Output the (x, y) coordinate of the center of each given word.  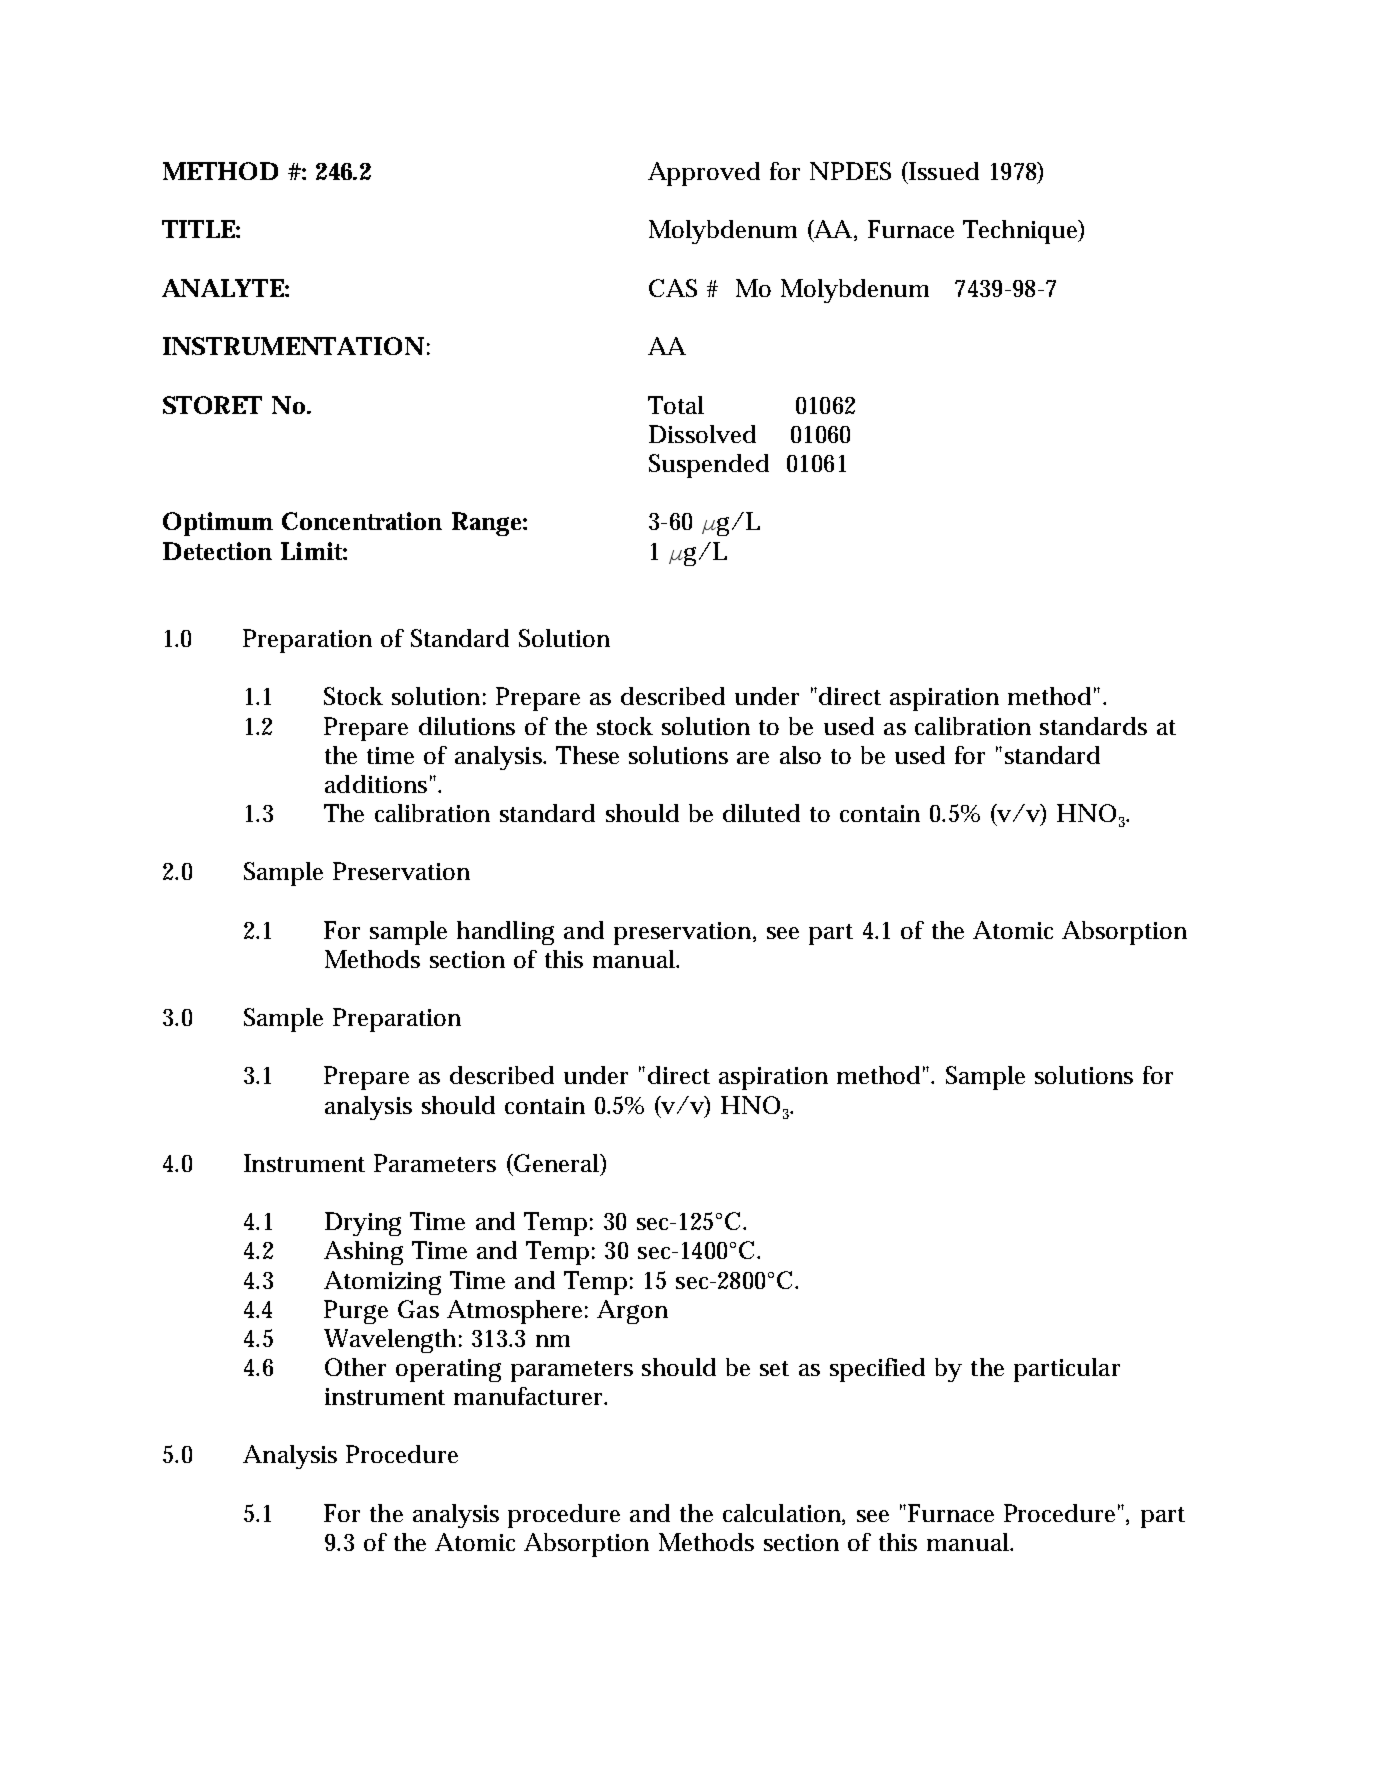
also (800, 755)
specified (877, 1370)
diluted (761, 813)
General (557, 1164)
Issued (943, 171)
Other (355, 1367)
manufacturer (530, 1396)
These (587, 755)
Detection (217, 551)
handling (505, 933)
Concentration (362, 521)
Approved (704, 174)
